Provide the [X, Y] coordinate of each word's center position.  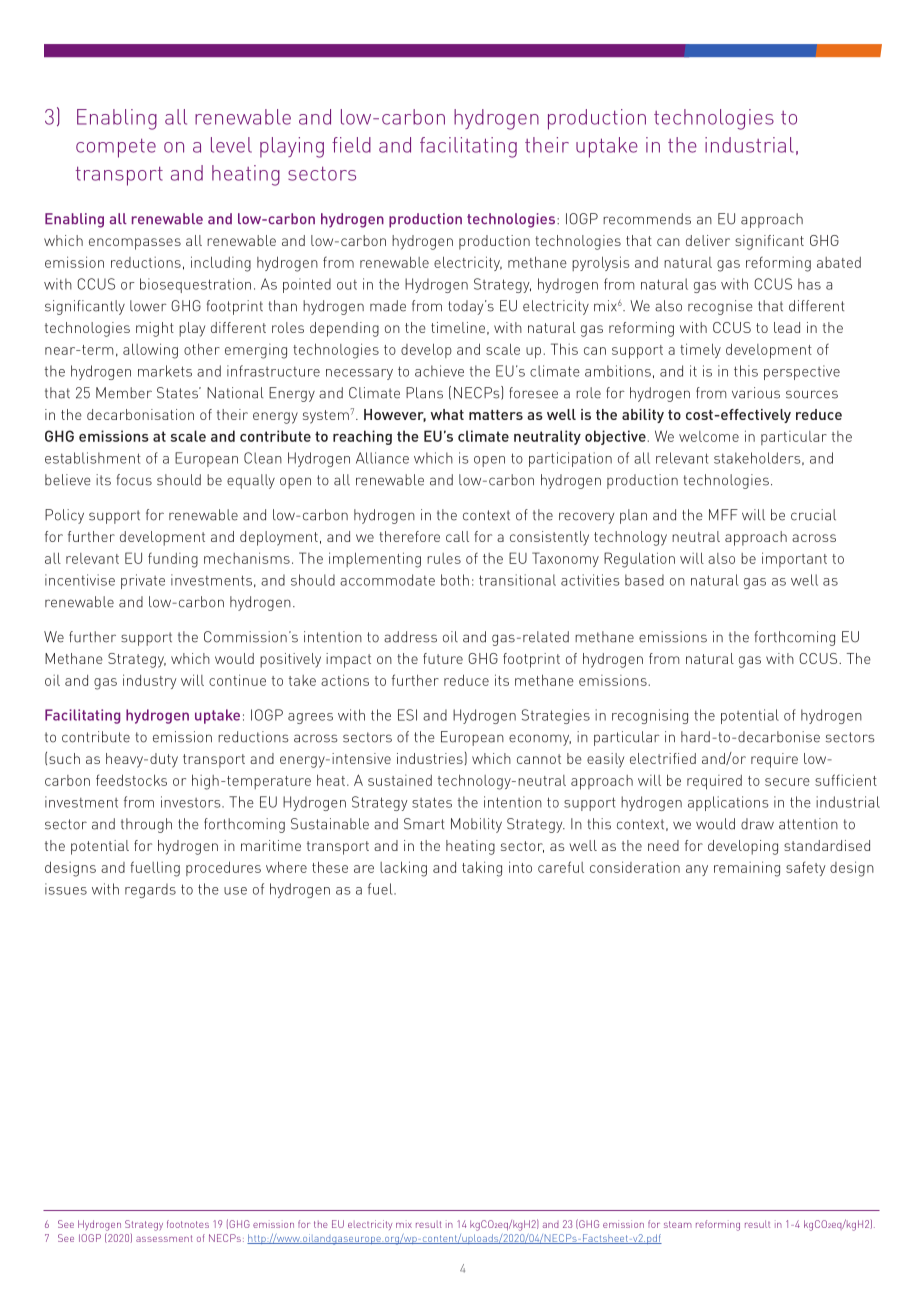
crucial [813, 515]
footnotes [188, 1224]
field [351, 145]
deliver [708, 240]
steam [678, 1224]
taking [482, 869]
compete [116, 148]
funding [173, 560]
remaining [747, 869]
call [457, 536]
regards [150, 890]
